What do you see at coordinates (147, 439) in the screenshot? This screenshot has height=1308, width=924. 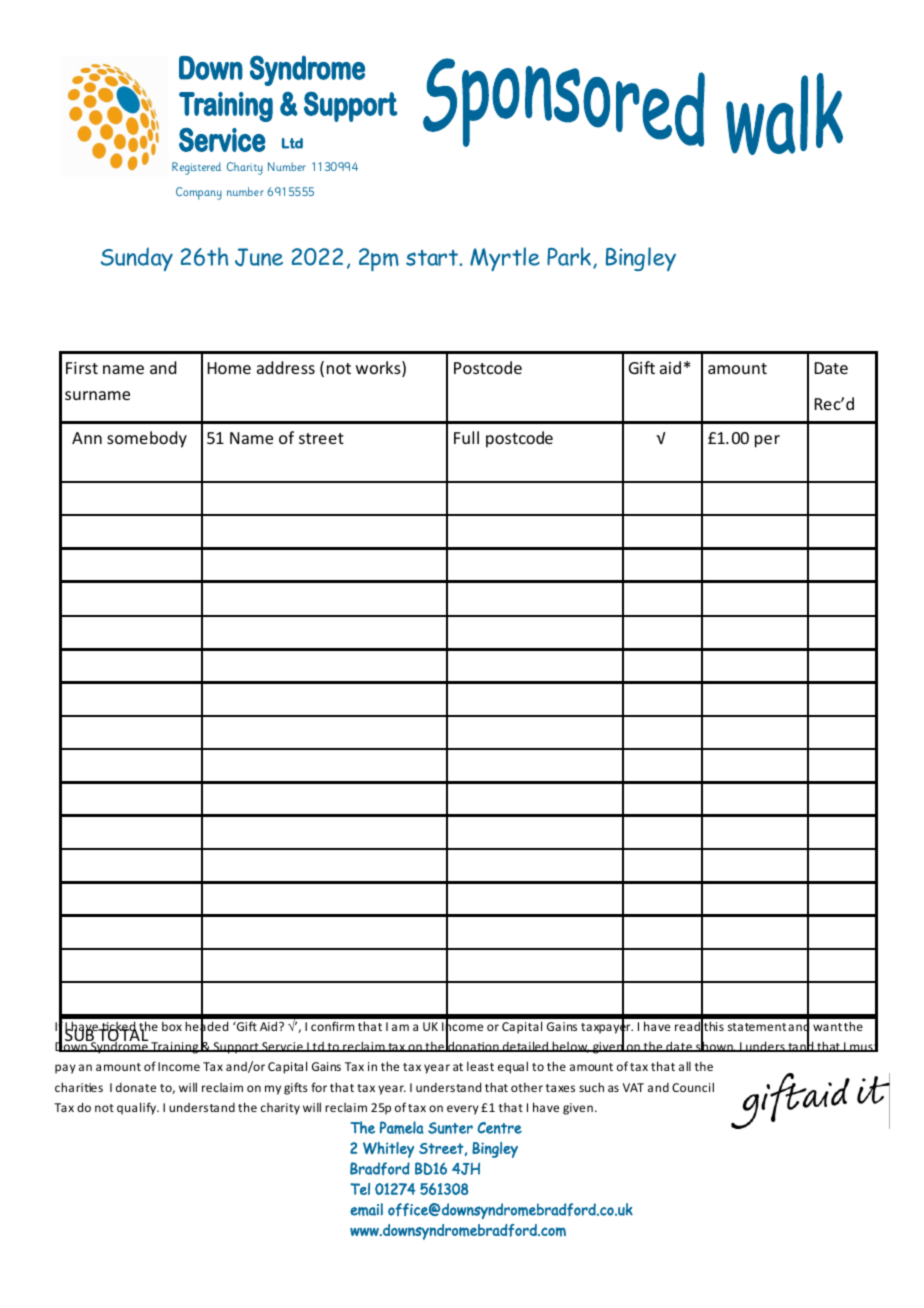 I see `somebody` at bounding box center [147, 439].
